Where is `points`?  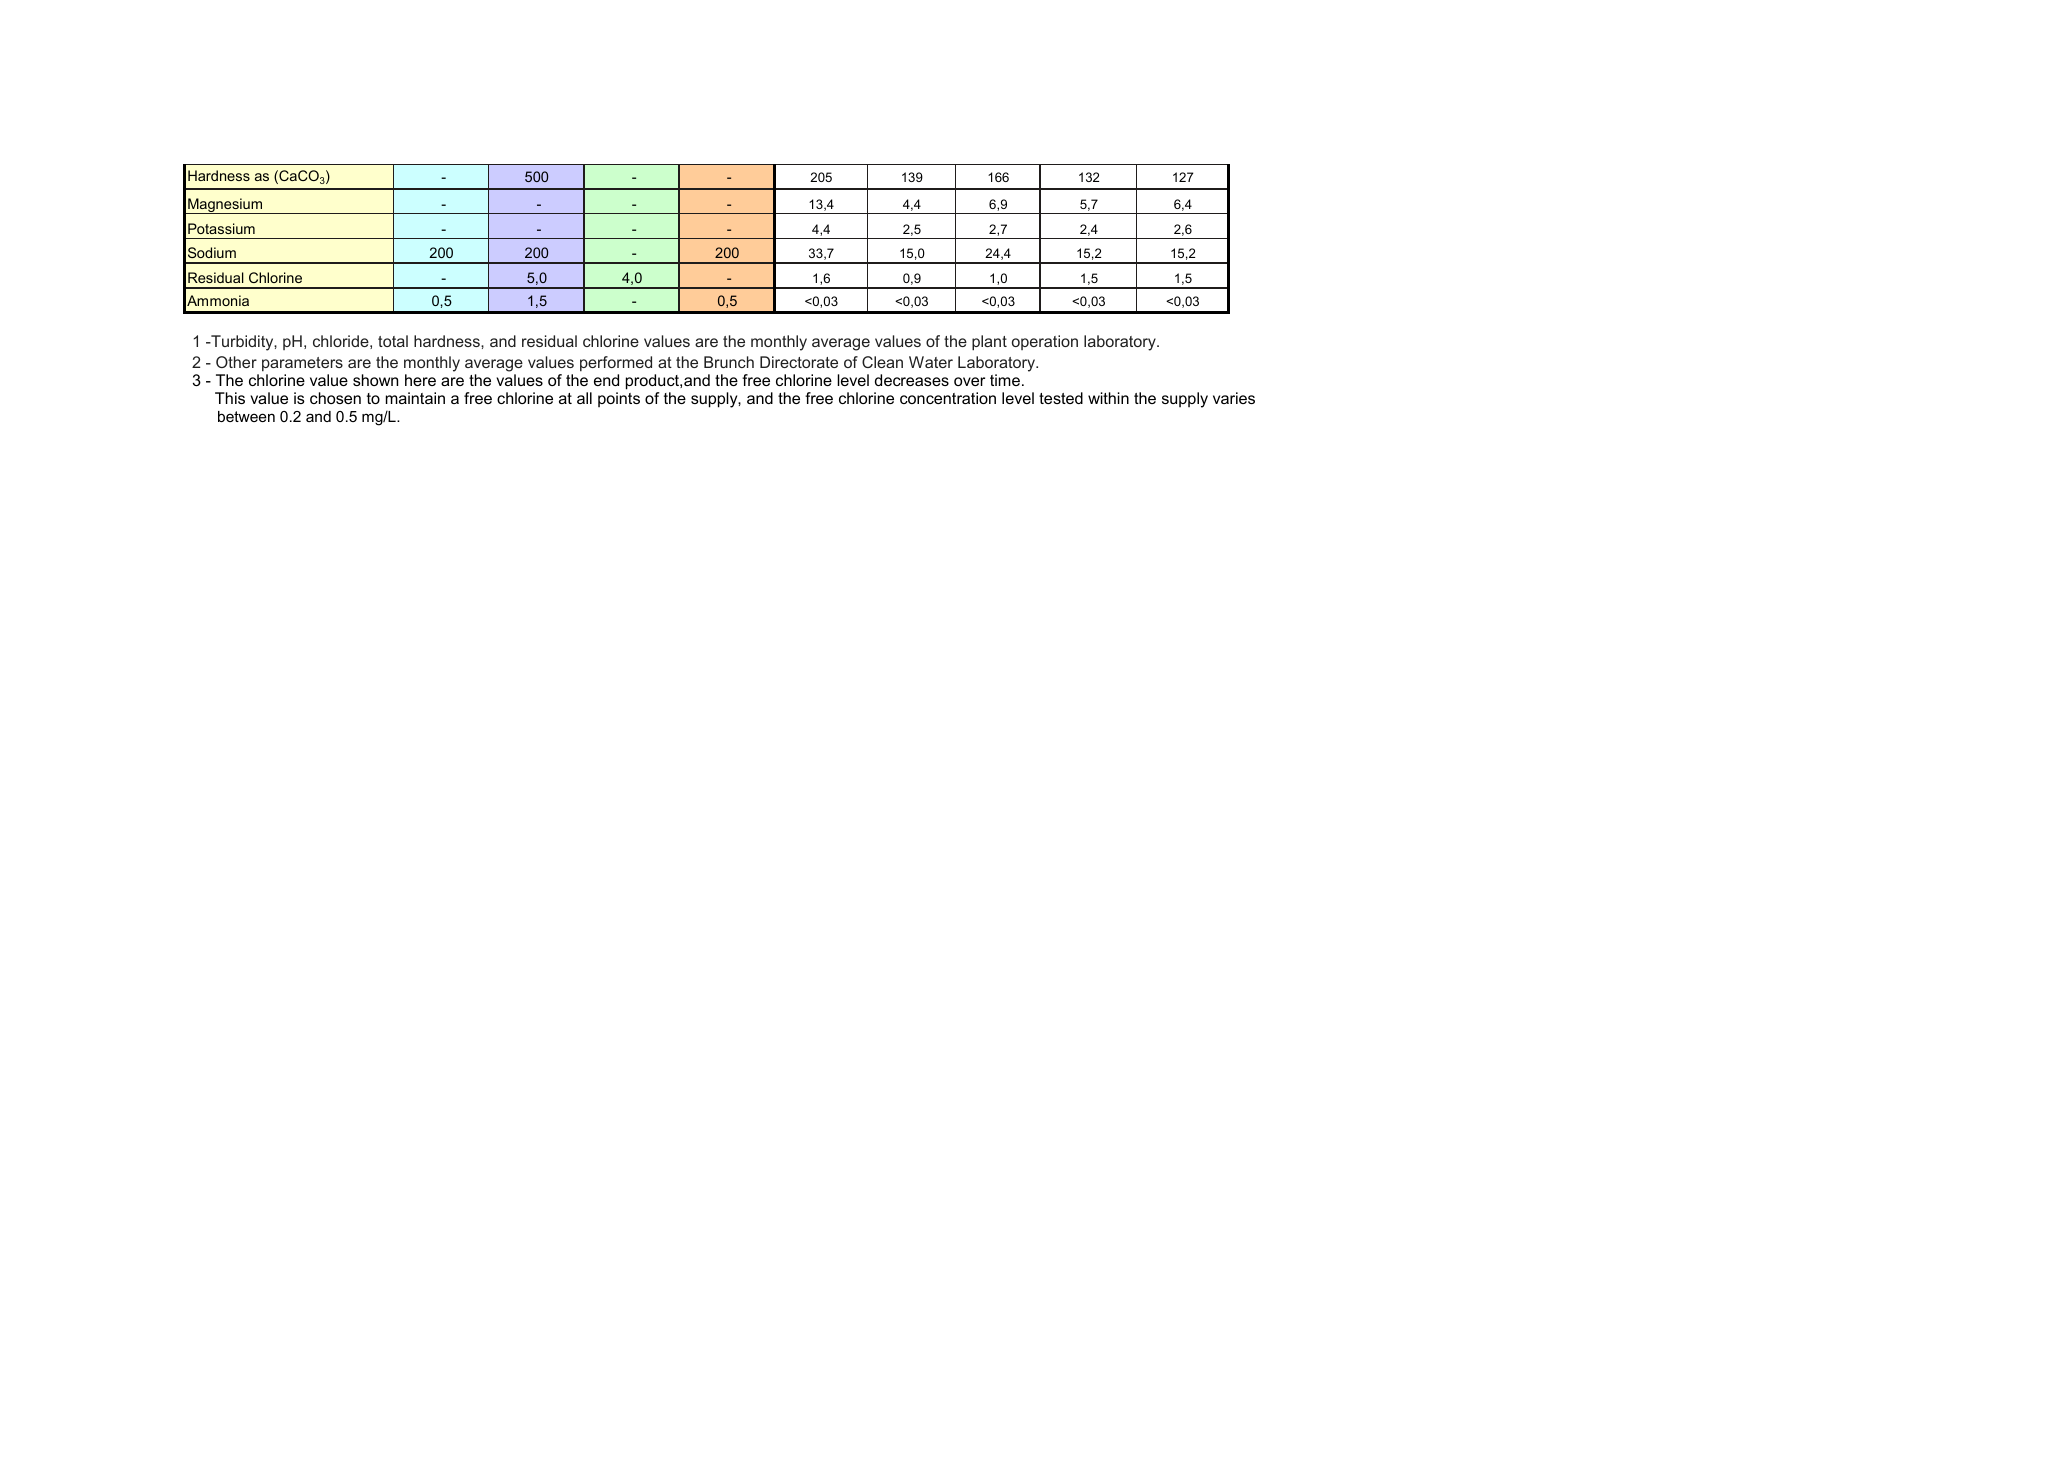 points is located at coordinates (619, 399).
